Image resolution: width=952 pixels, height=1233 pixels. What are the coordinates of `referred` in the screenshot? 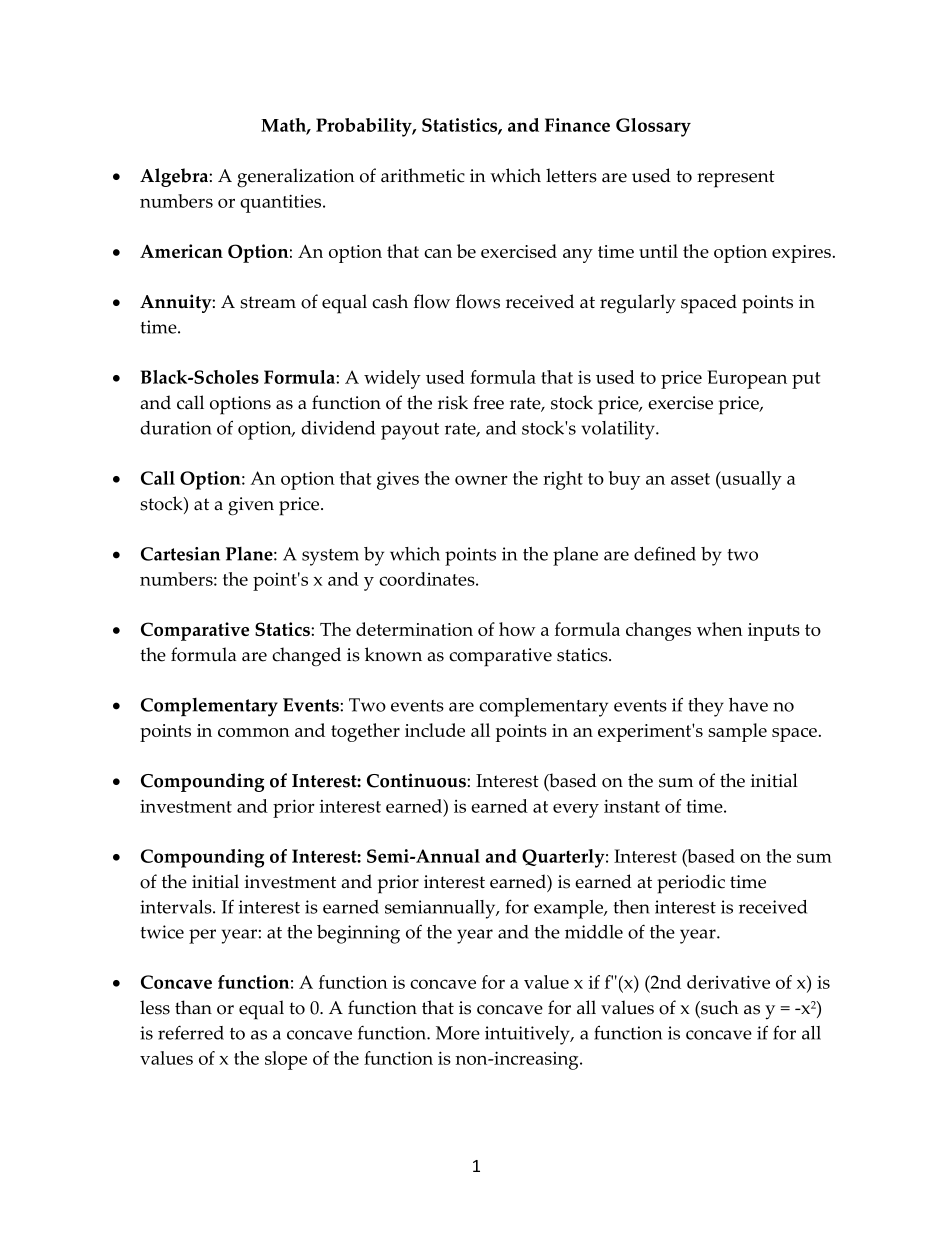 It's located at (191, 1032).
